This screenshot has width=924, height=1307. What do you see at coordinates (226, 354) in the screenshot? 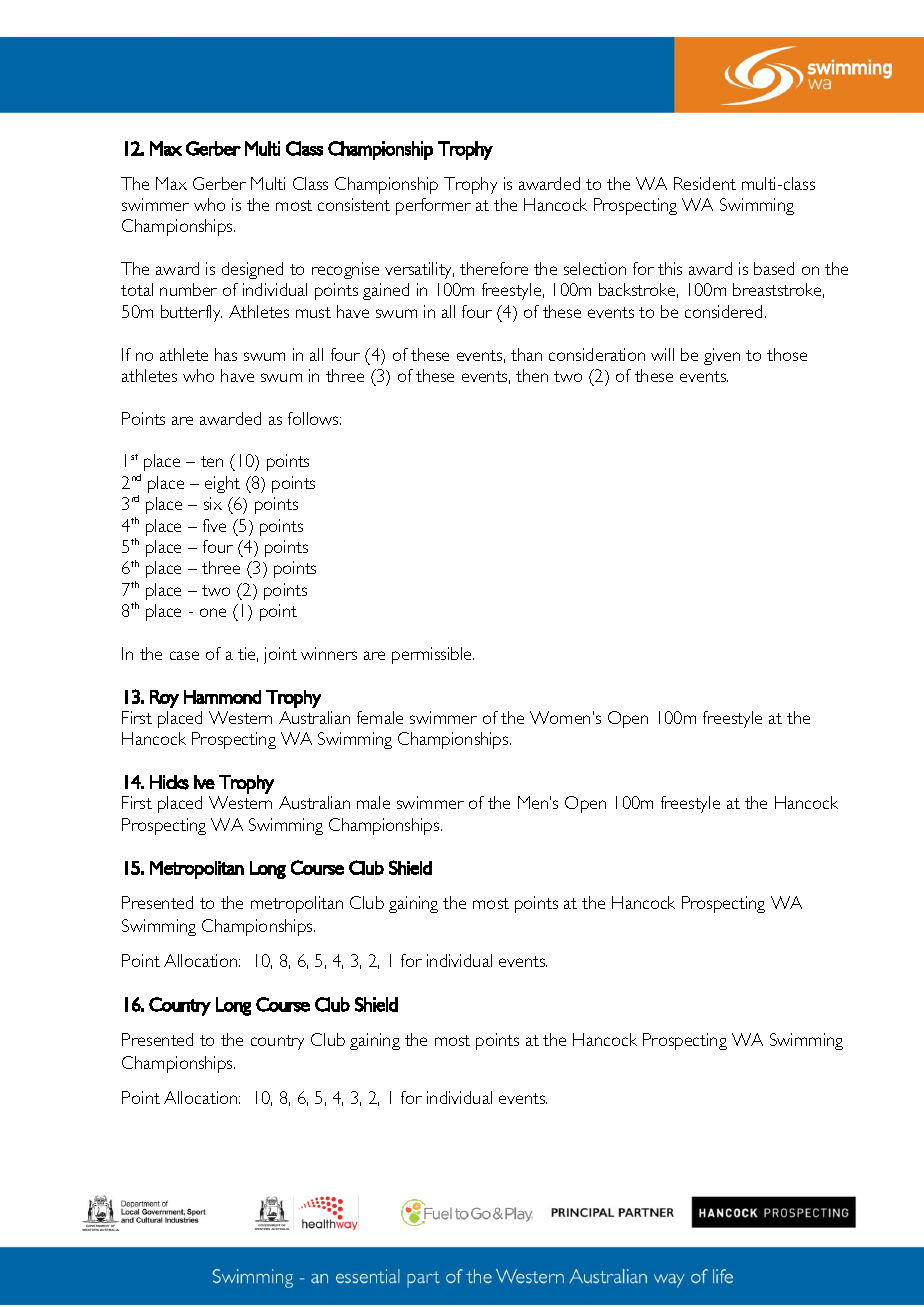
I see `has` at bounding box center [226, 354].
